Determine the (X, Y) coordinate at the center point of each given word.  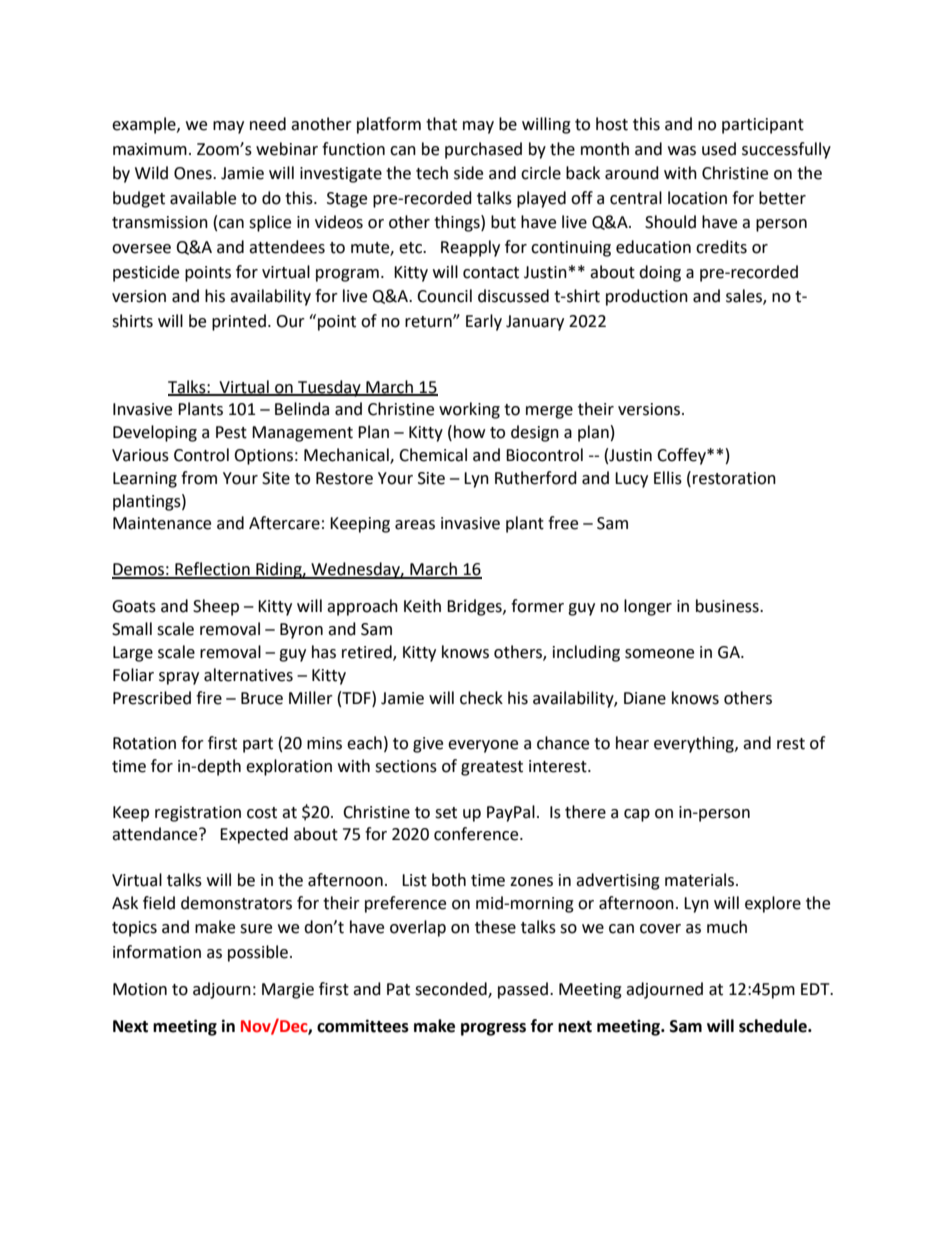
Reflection (212, 570)
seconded (452, 990)
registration (198, 814)
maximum (150, 149)
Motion (140, 989)
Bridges (475, 607)
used (719, 149)
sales (745, 297)
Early (484, 322)
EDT (816, 989)
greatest (492, 768)
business (728, 606)
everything (695, 744)
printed (239, 322)
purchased (483, 150)
